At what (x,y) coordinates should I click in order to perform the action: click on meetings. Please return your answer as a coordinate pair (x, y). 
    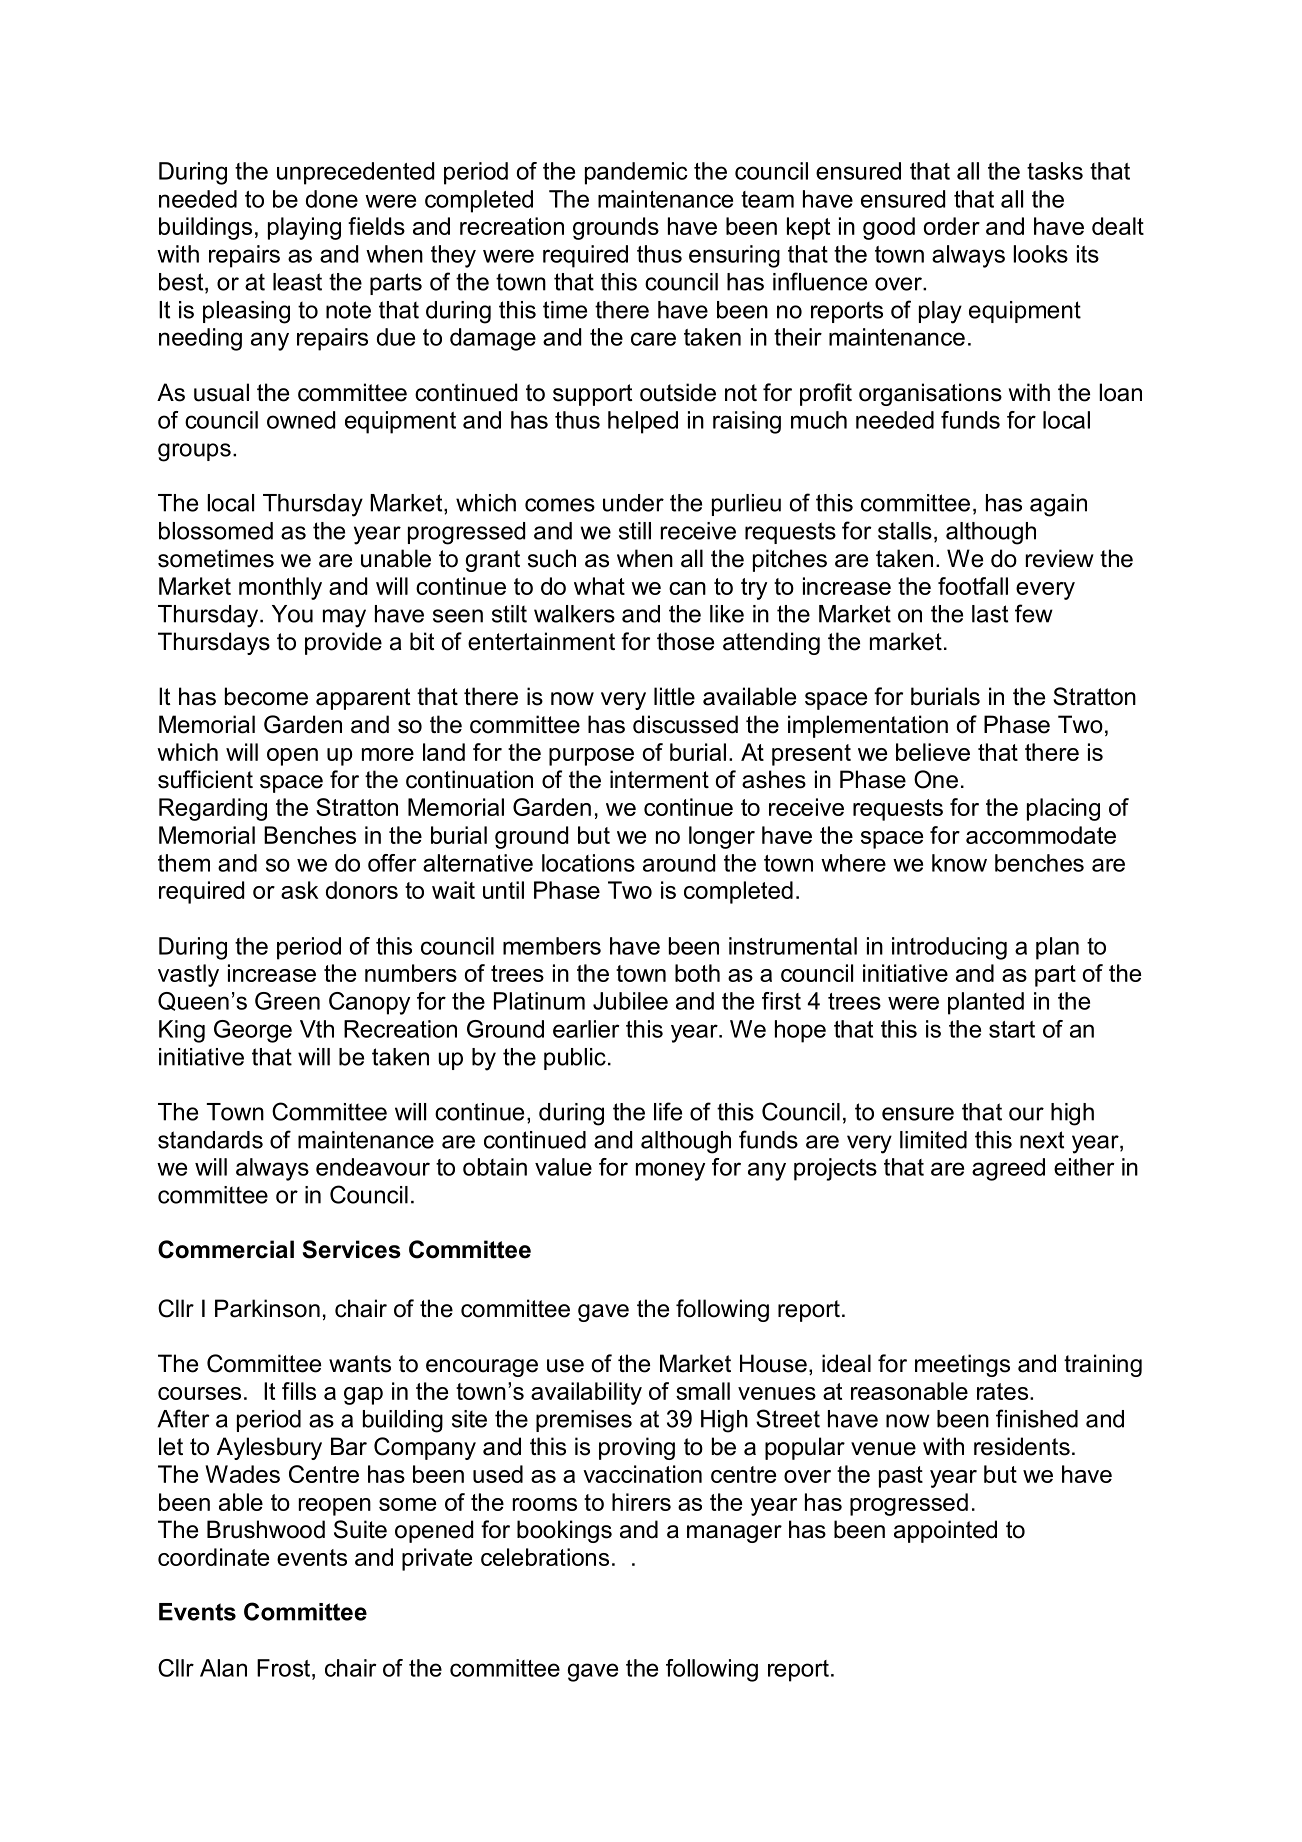
    Looking at the image, I should click on (962, 1365).
